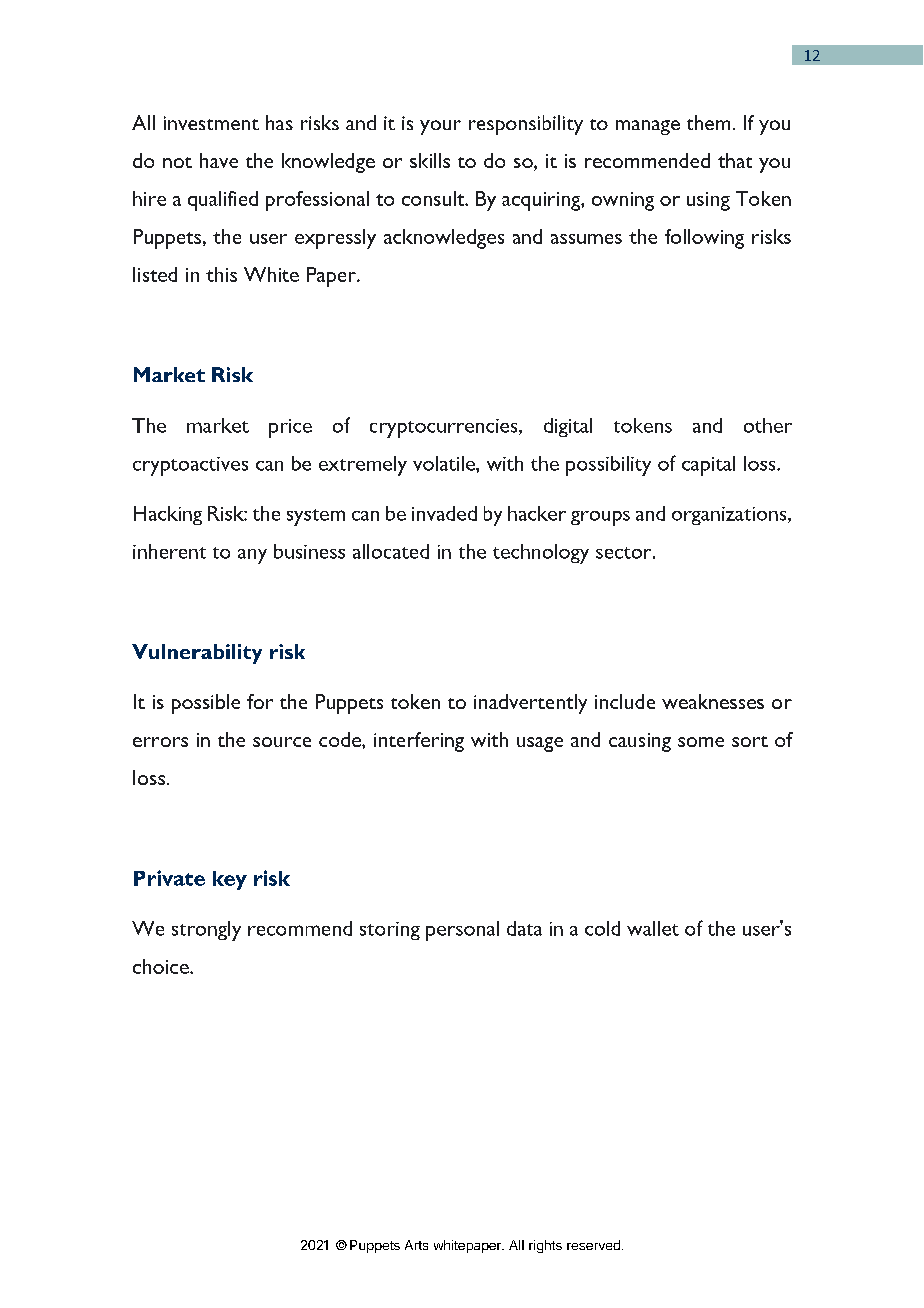 The image size is (924, 1308). I want to click on them, so click(708, 122).
